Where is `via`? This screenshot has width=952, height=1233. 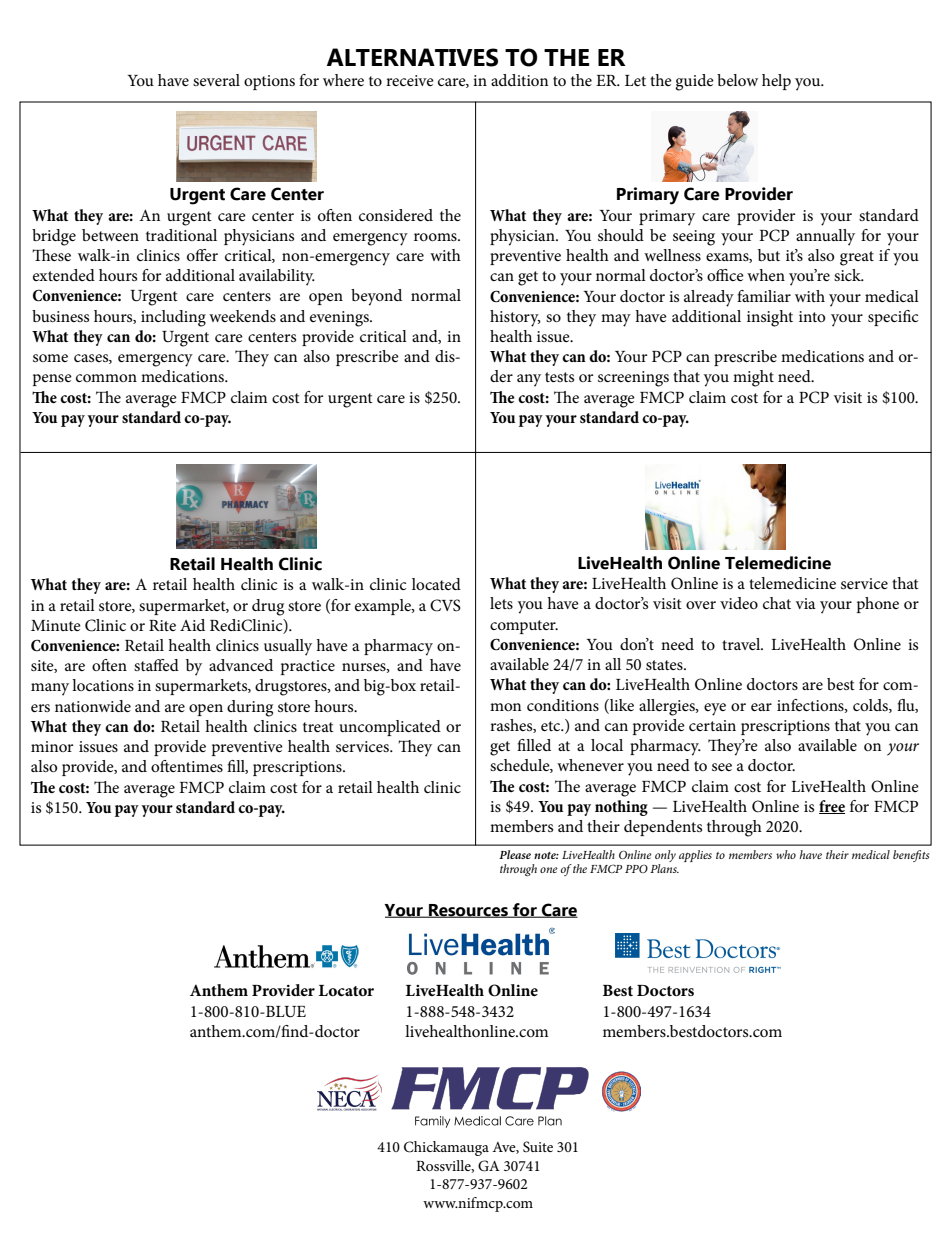
via is located at coordinates (805, 603).
